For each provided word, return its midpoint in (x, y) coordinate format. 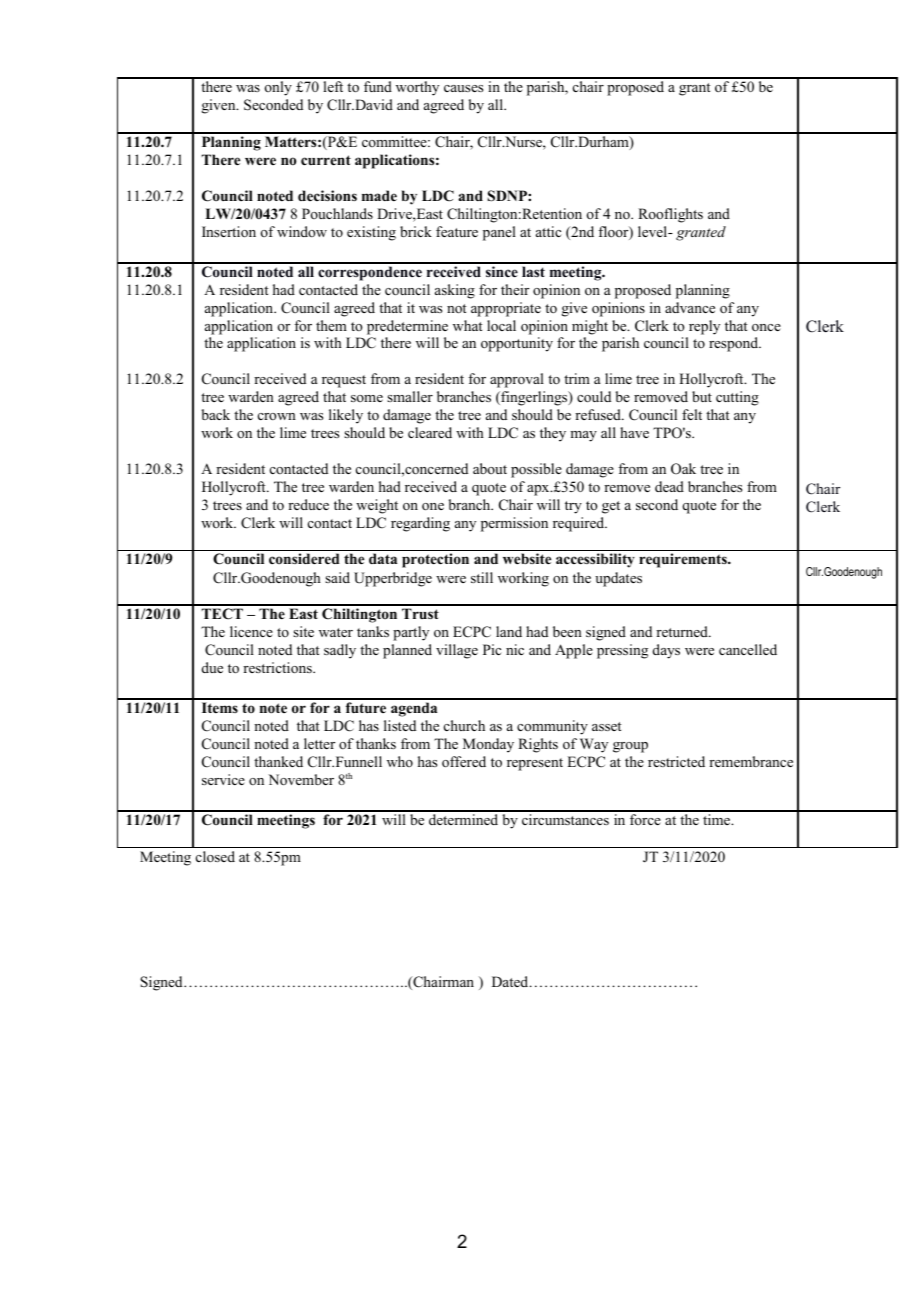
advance (690, 307)
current (326, 160)
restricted (676, 761)
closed (215, 856)
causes (463, 88)
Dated (511, 981)
